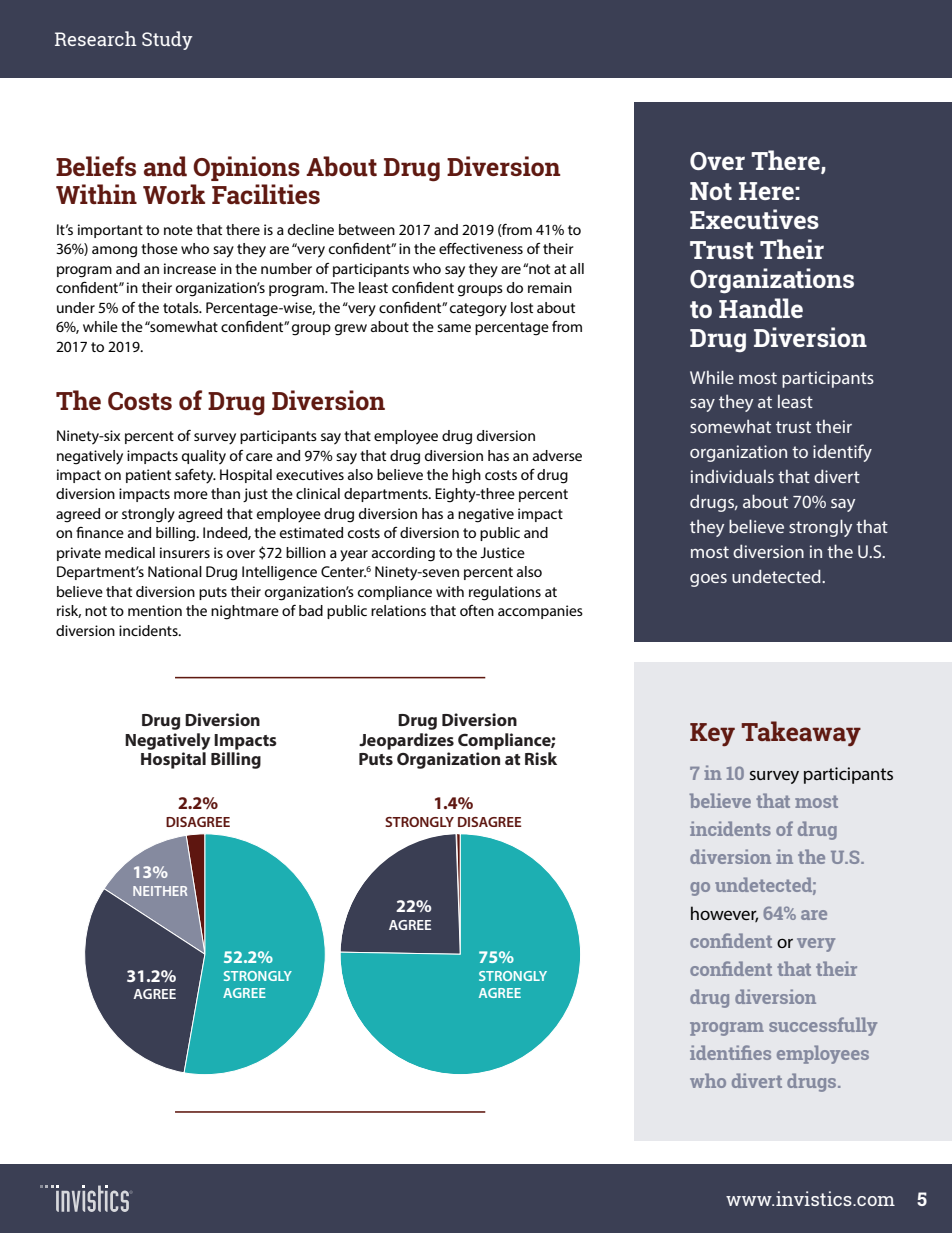  Describe the element at coordinates (466, 476) in the screenshot. I see `high` at that location.
